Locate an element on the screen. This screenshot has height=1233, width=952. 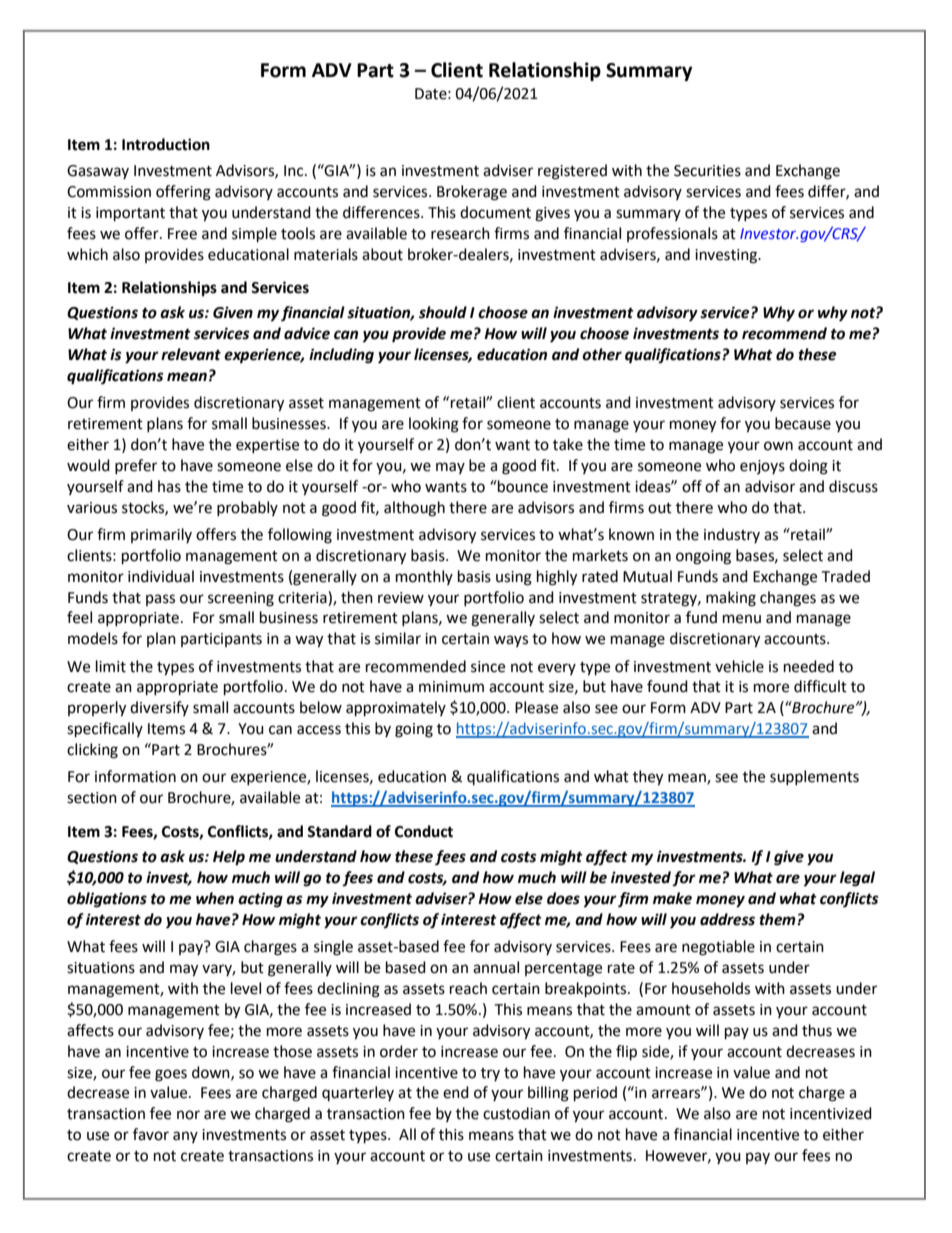
Introduction is located at coordinates (166, 144).
